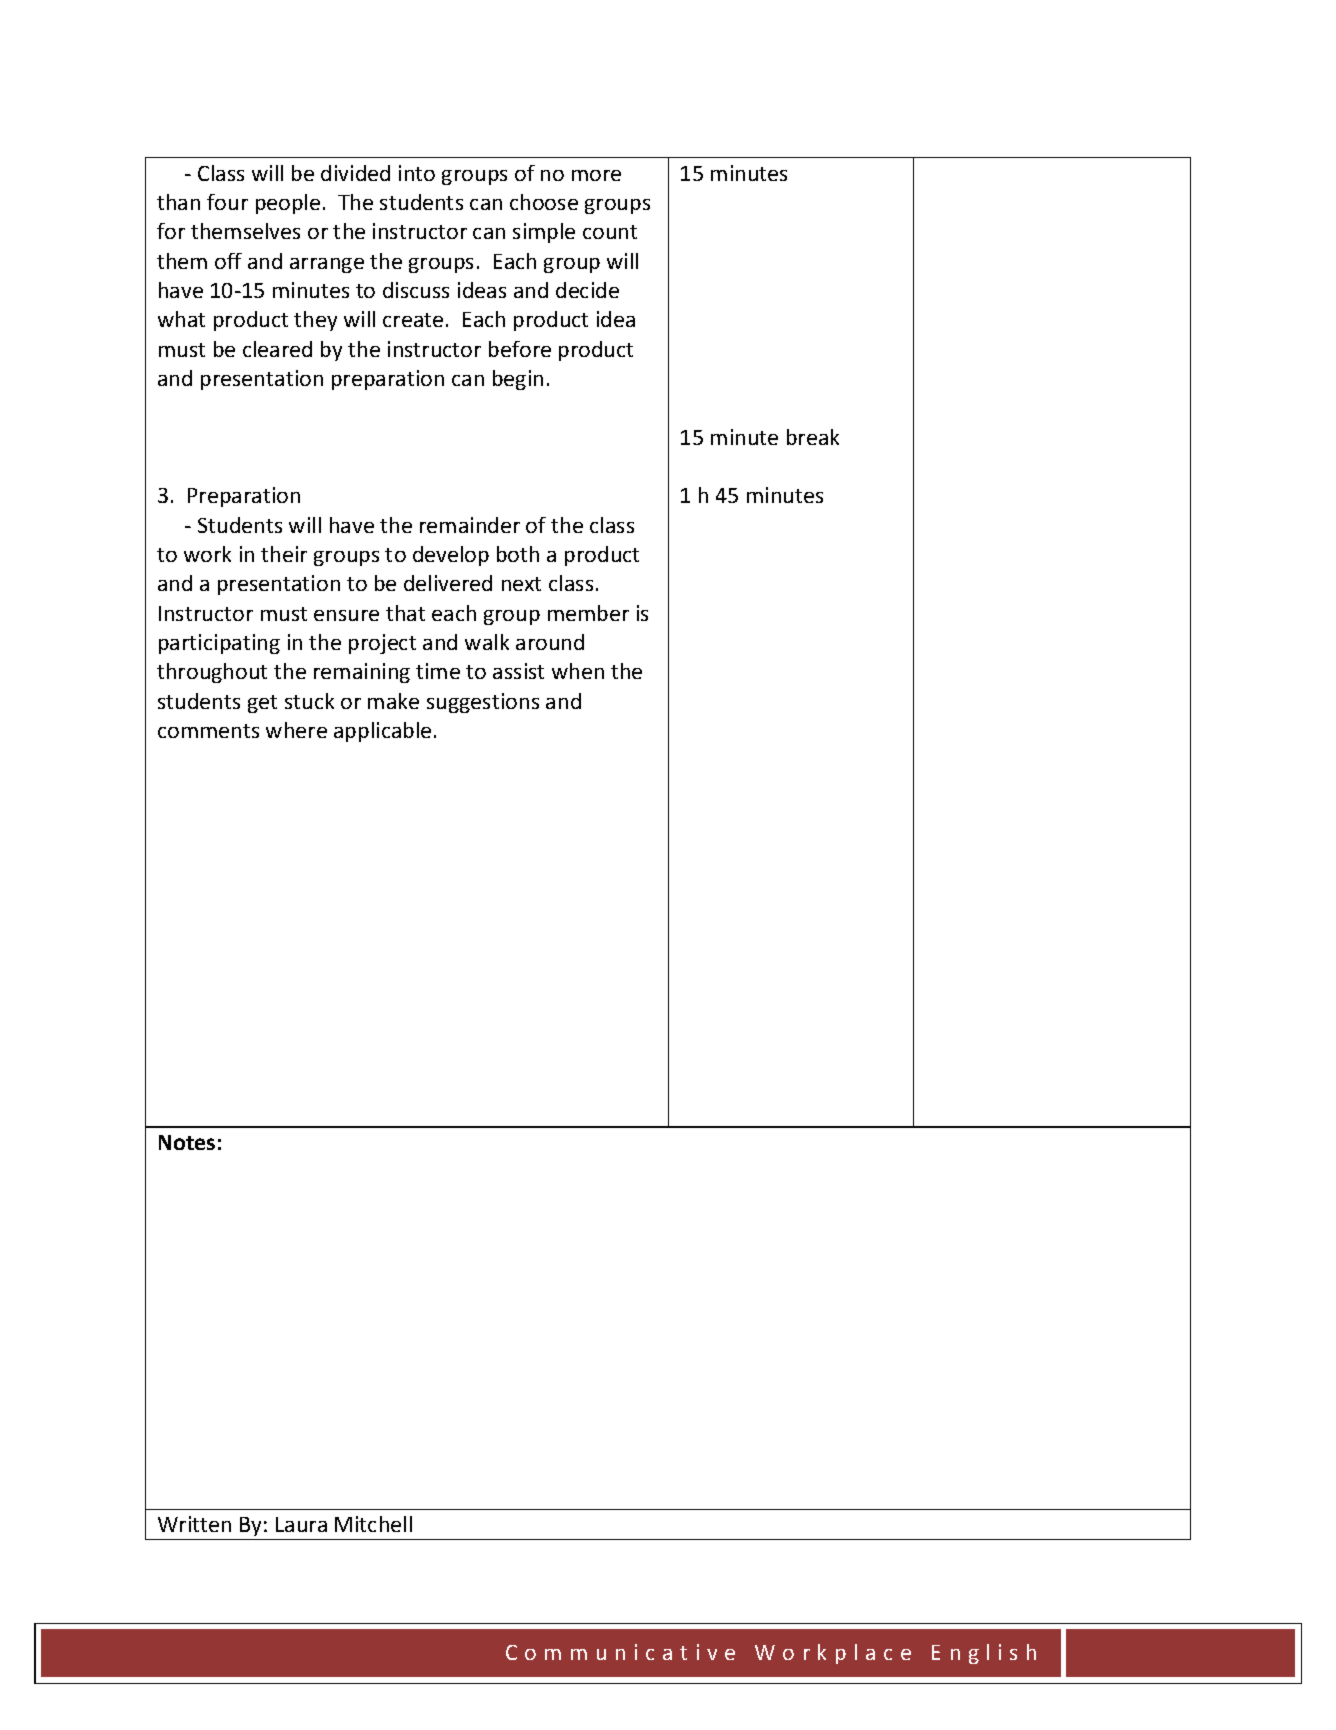  Describe the element at coordinates (483, 703) in the image. I see `suggestions` at that location.
